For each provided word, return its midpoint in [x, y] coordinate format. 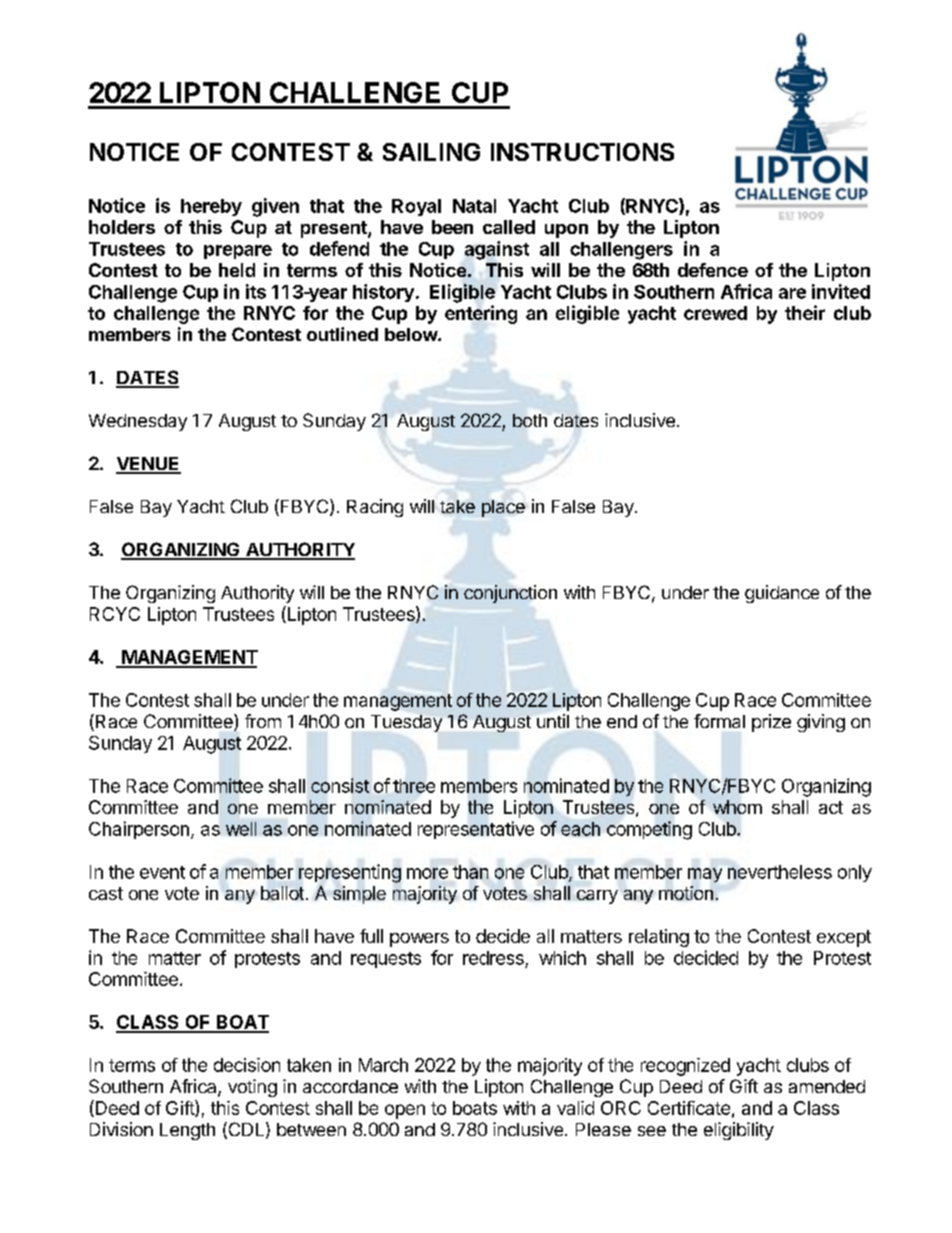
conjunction [510, 594]
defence [713, 270]
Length [187, 1131]
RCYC [115, 614]
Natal [474, 206]
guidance [782, 594]
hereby [211, 207]
